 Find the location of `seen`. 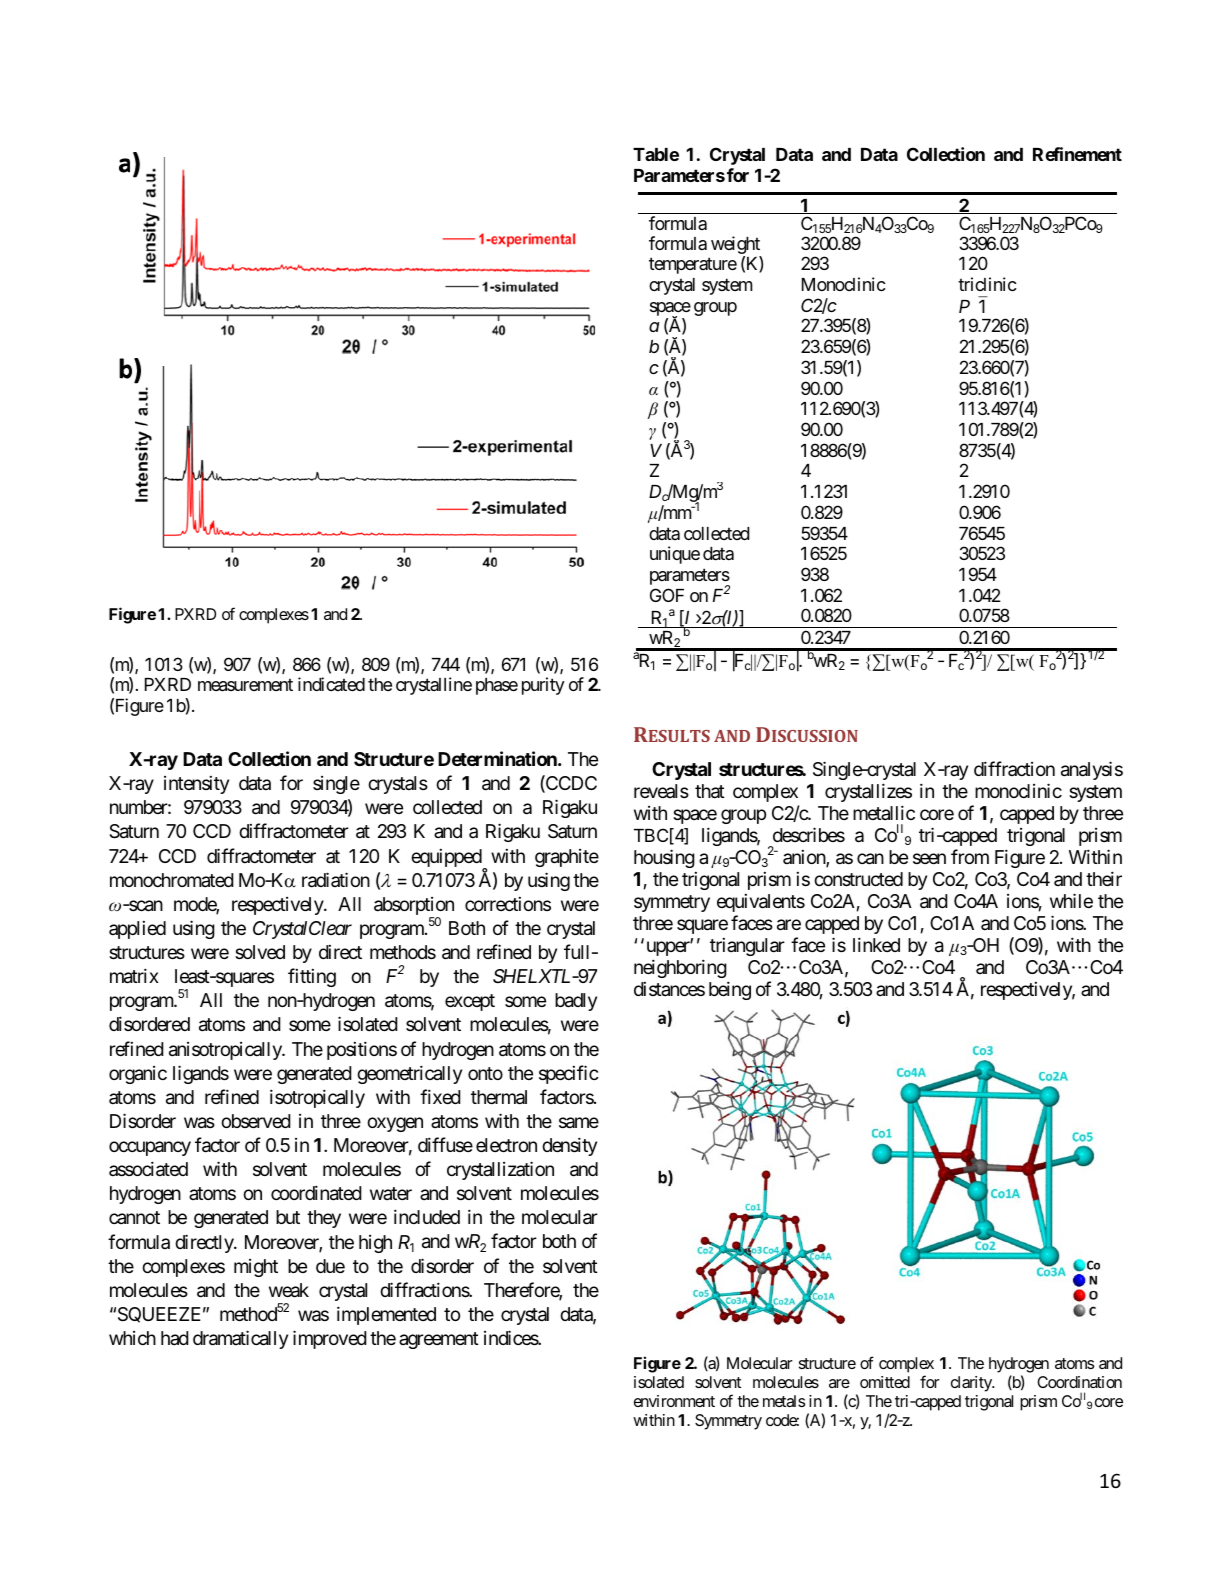

seen is located at coordinates (929, 859).
